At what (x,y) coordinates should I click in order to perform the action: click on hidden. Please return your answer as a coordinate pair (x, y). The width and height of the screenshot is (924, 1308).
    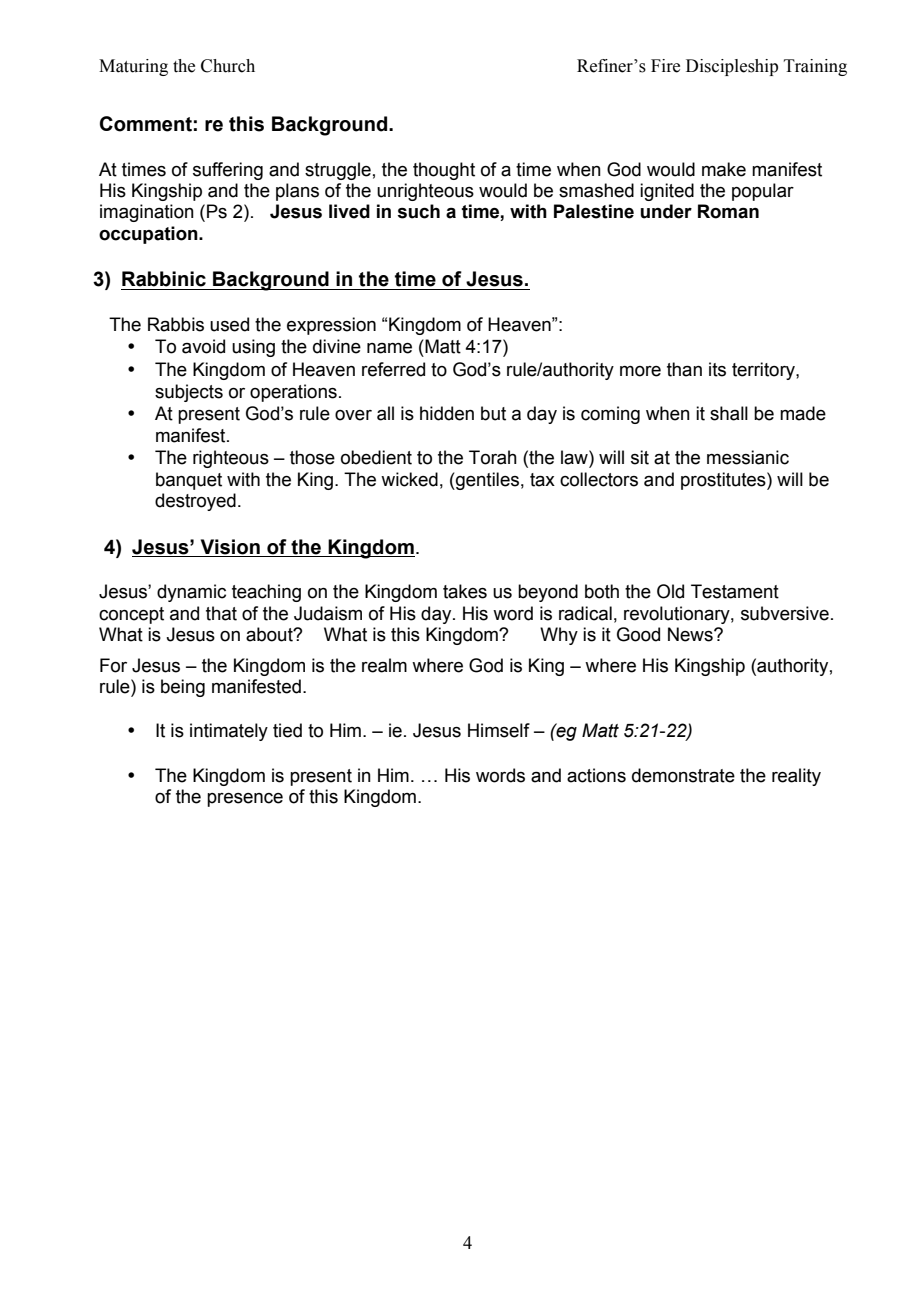
    Looking at the image, I should click on (447, 413).
